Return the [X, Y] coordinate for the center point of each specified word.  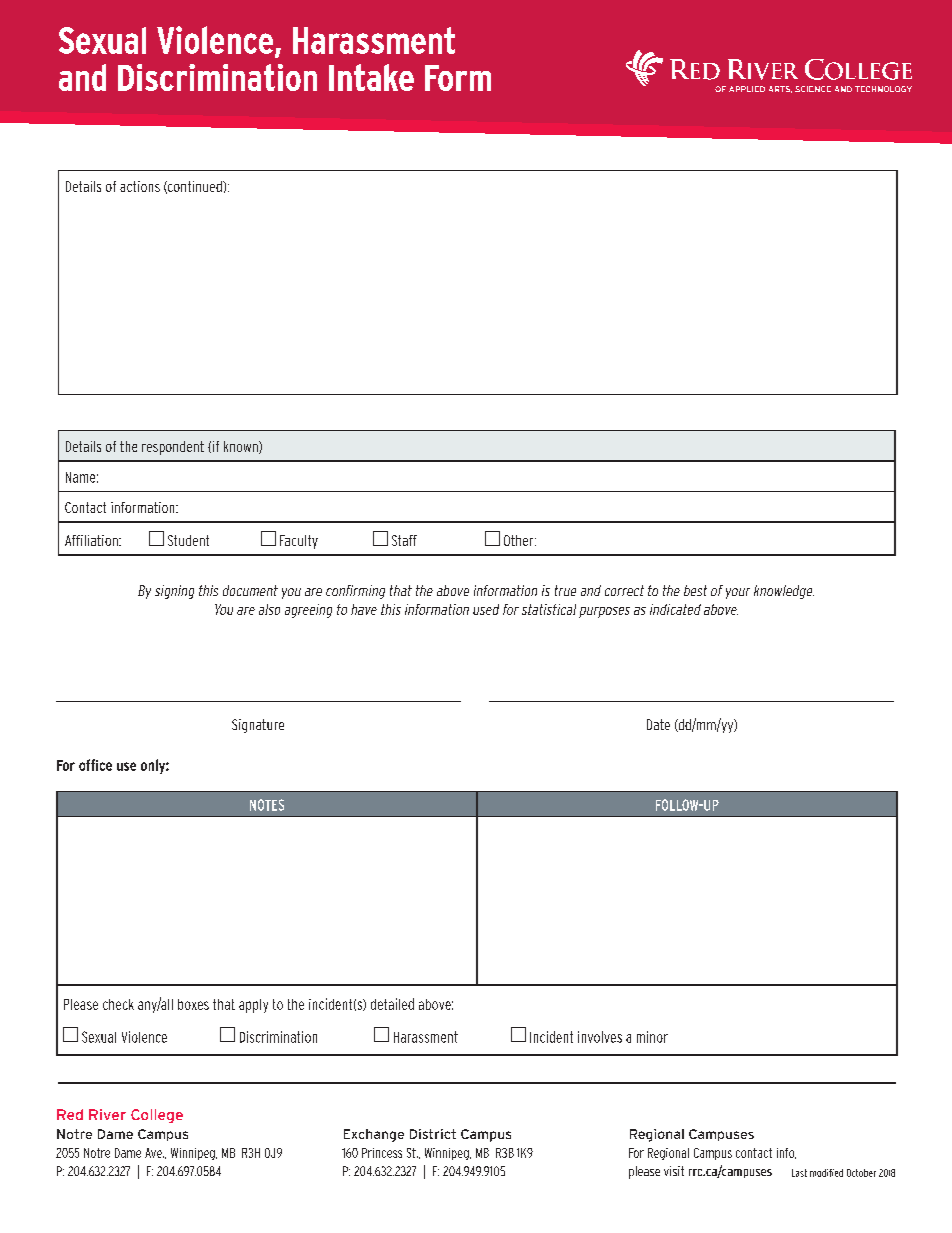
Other [520, 540]
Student [188, 540]
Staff [404, 540]
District [433, 1134]
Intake [371, 77]
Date [658, 724]
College [157, 1116]
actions [140, 186]
